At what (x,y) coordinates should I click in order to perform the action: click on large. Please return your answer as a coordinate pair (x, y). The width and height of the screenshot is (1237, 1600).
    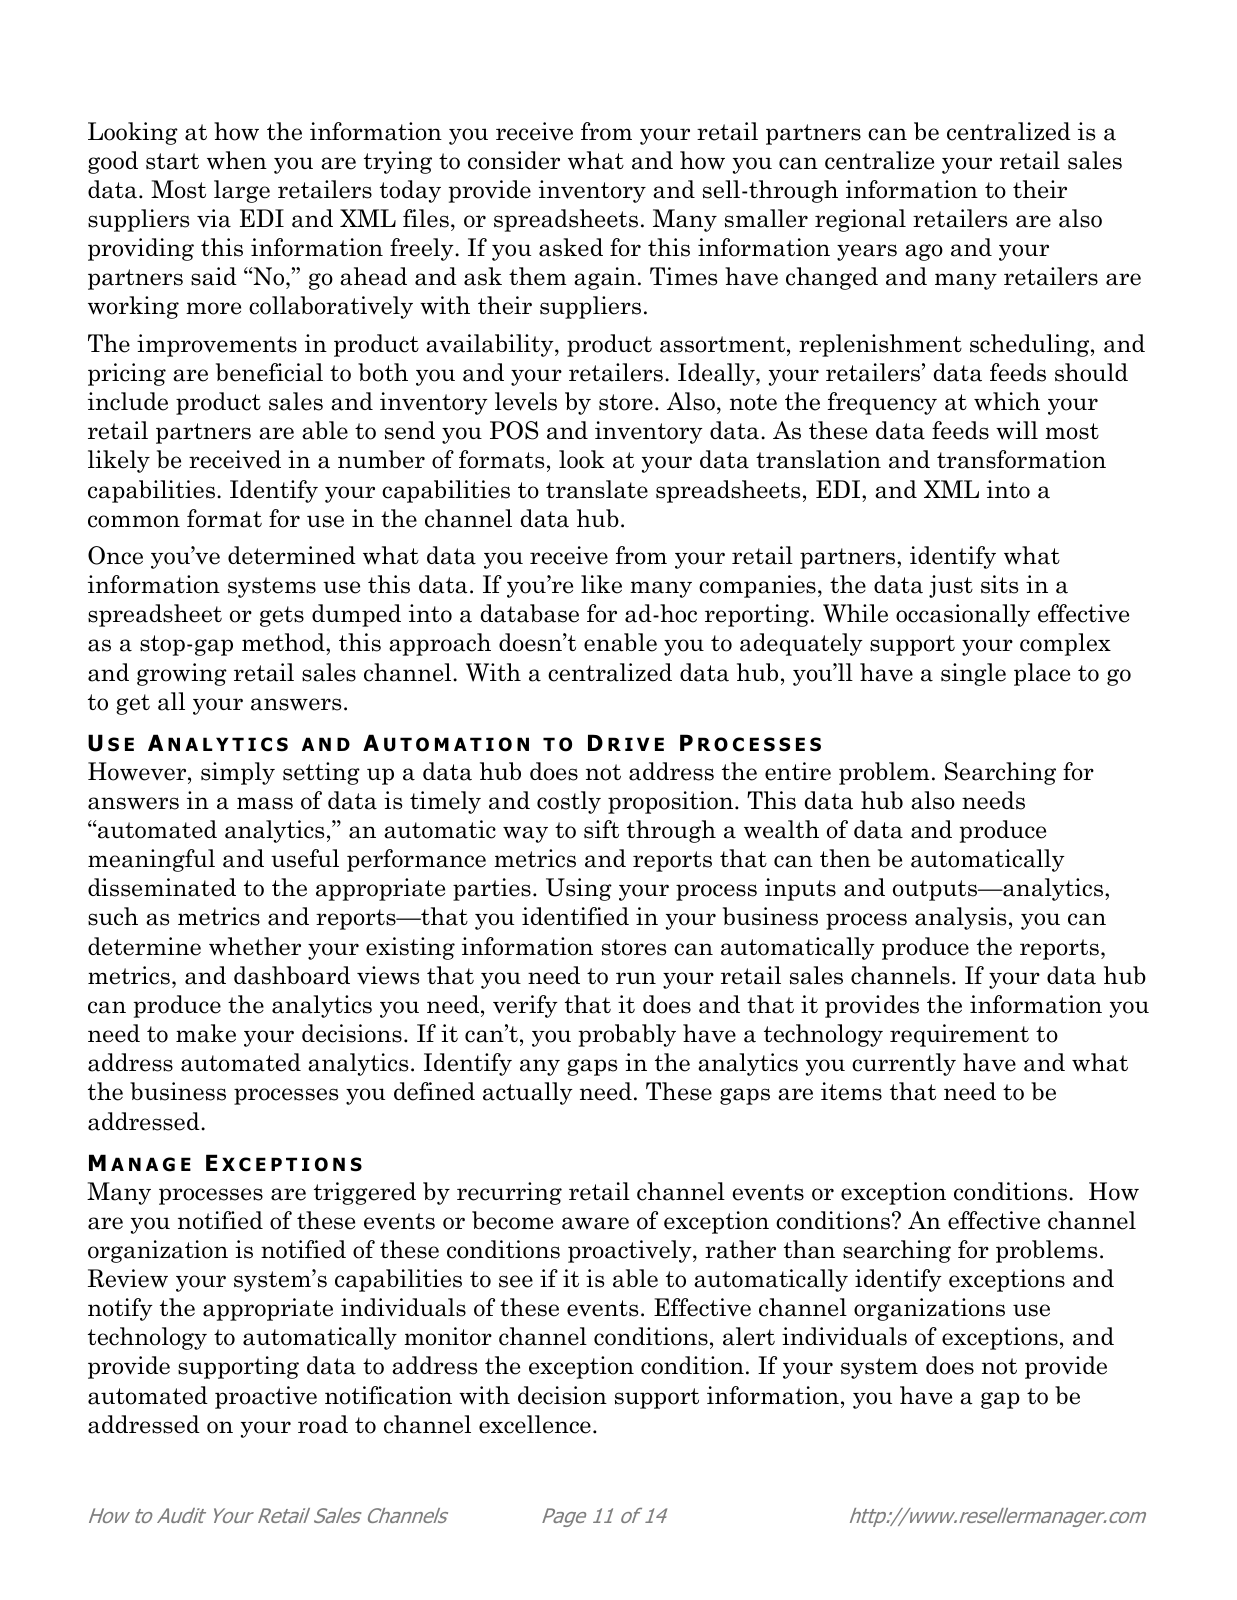
    Looking at the image, I should click on (242, 191).
